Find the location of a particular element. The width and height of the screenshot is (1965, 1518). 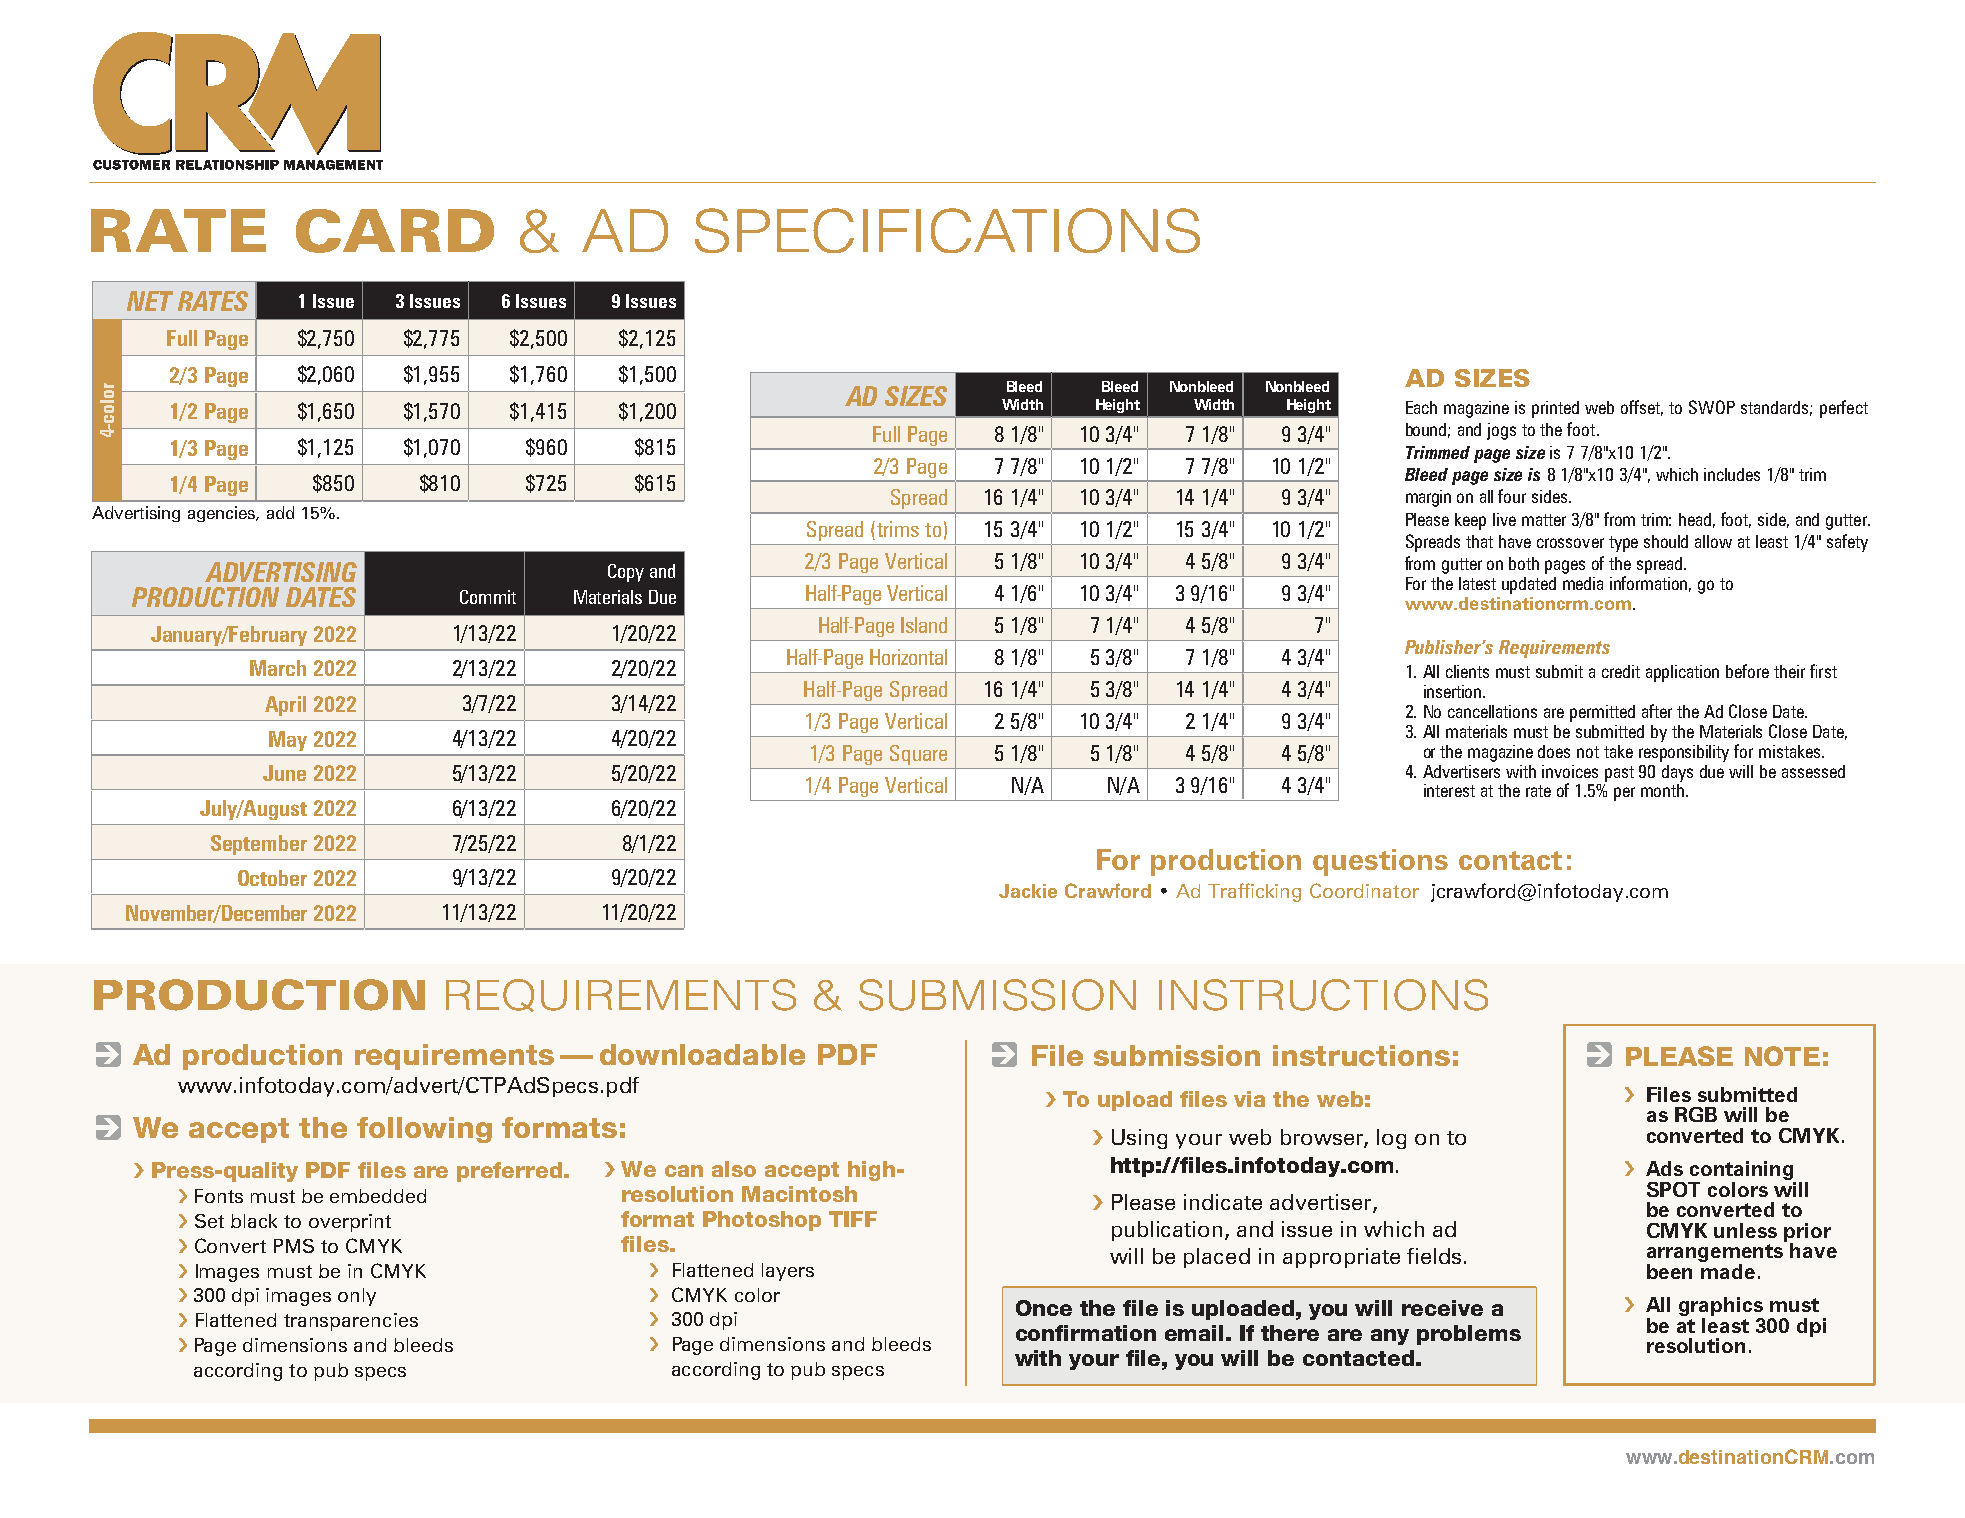

add is located at coordinates (280, 512).
